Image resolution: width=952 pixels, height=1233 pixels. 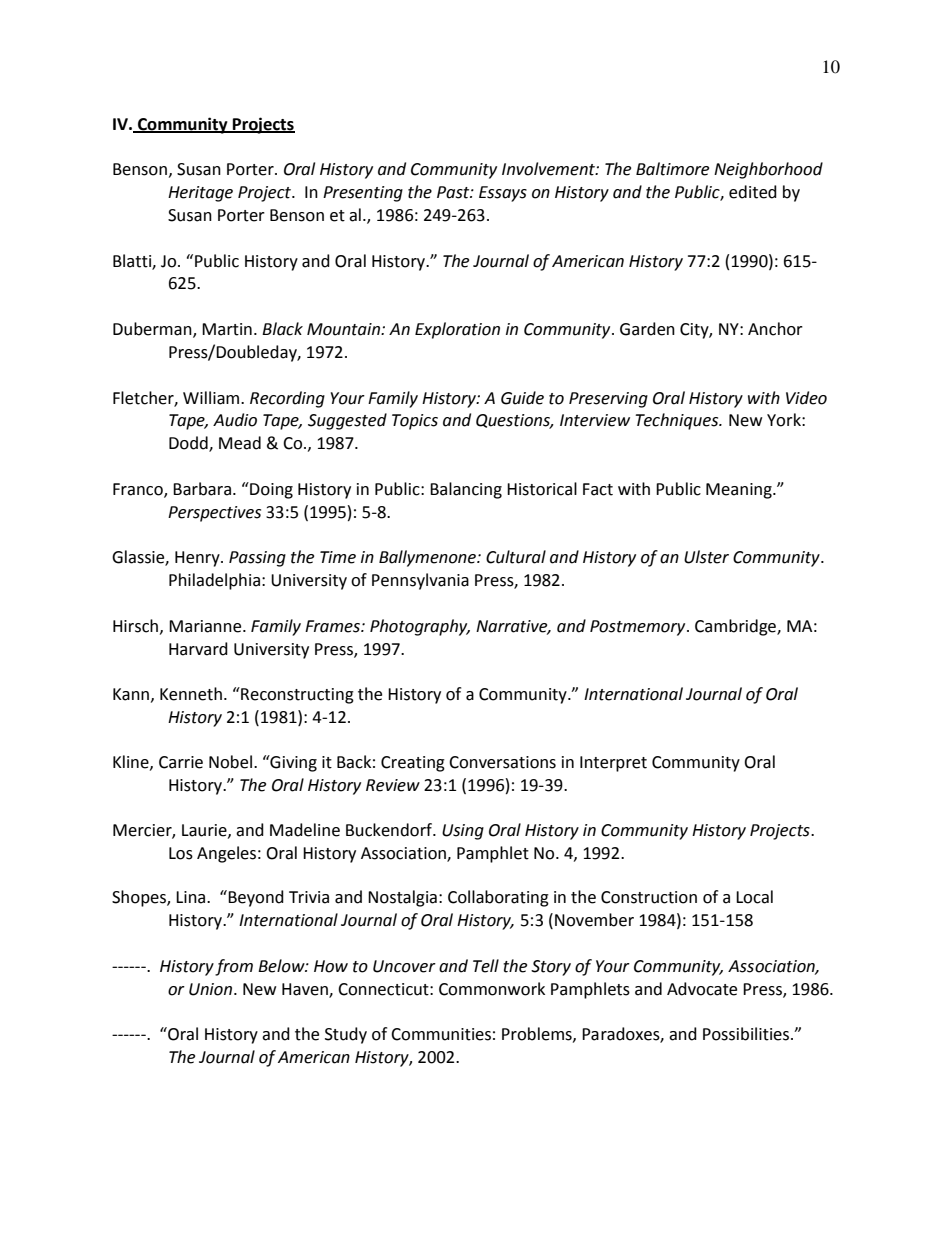 What do you see at coordinates (706, 557) in the document?
I see `Ulster` at bounding box center [706, 557].
